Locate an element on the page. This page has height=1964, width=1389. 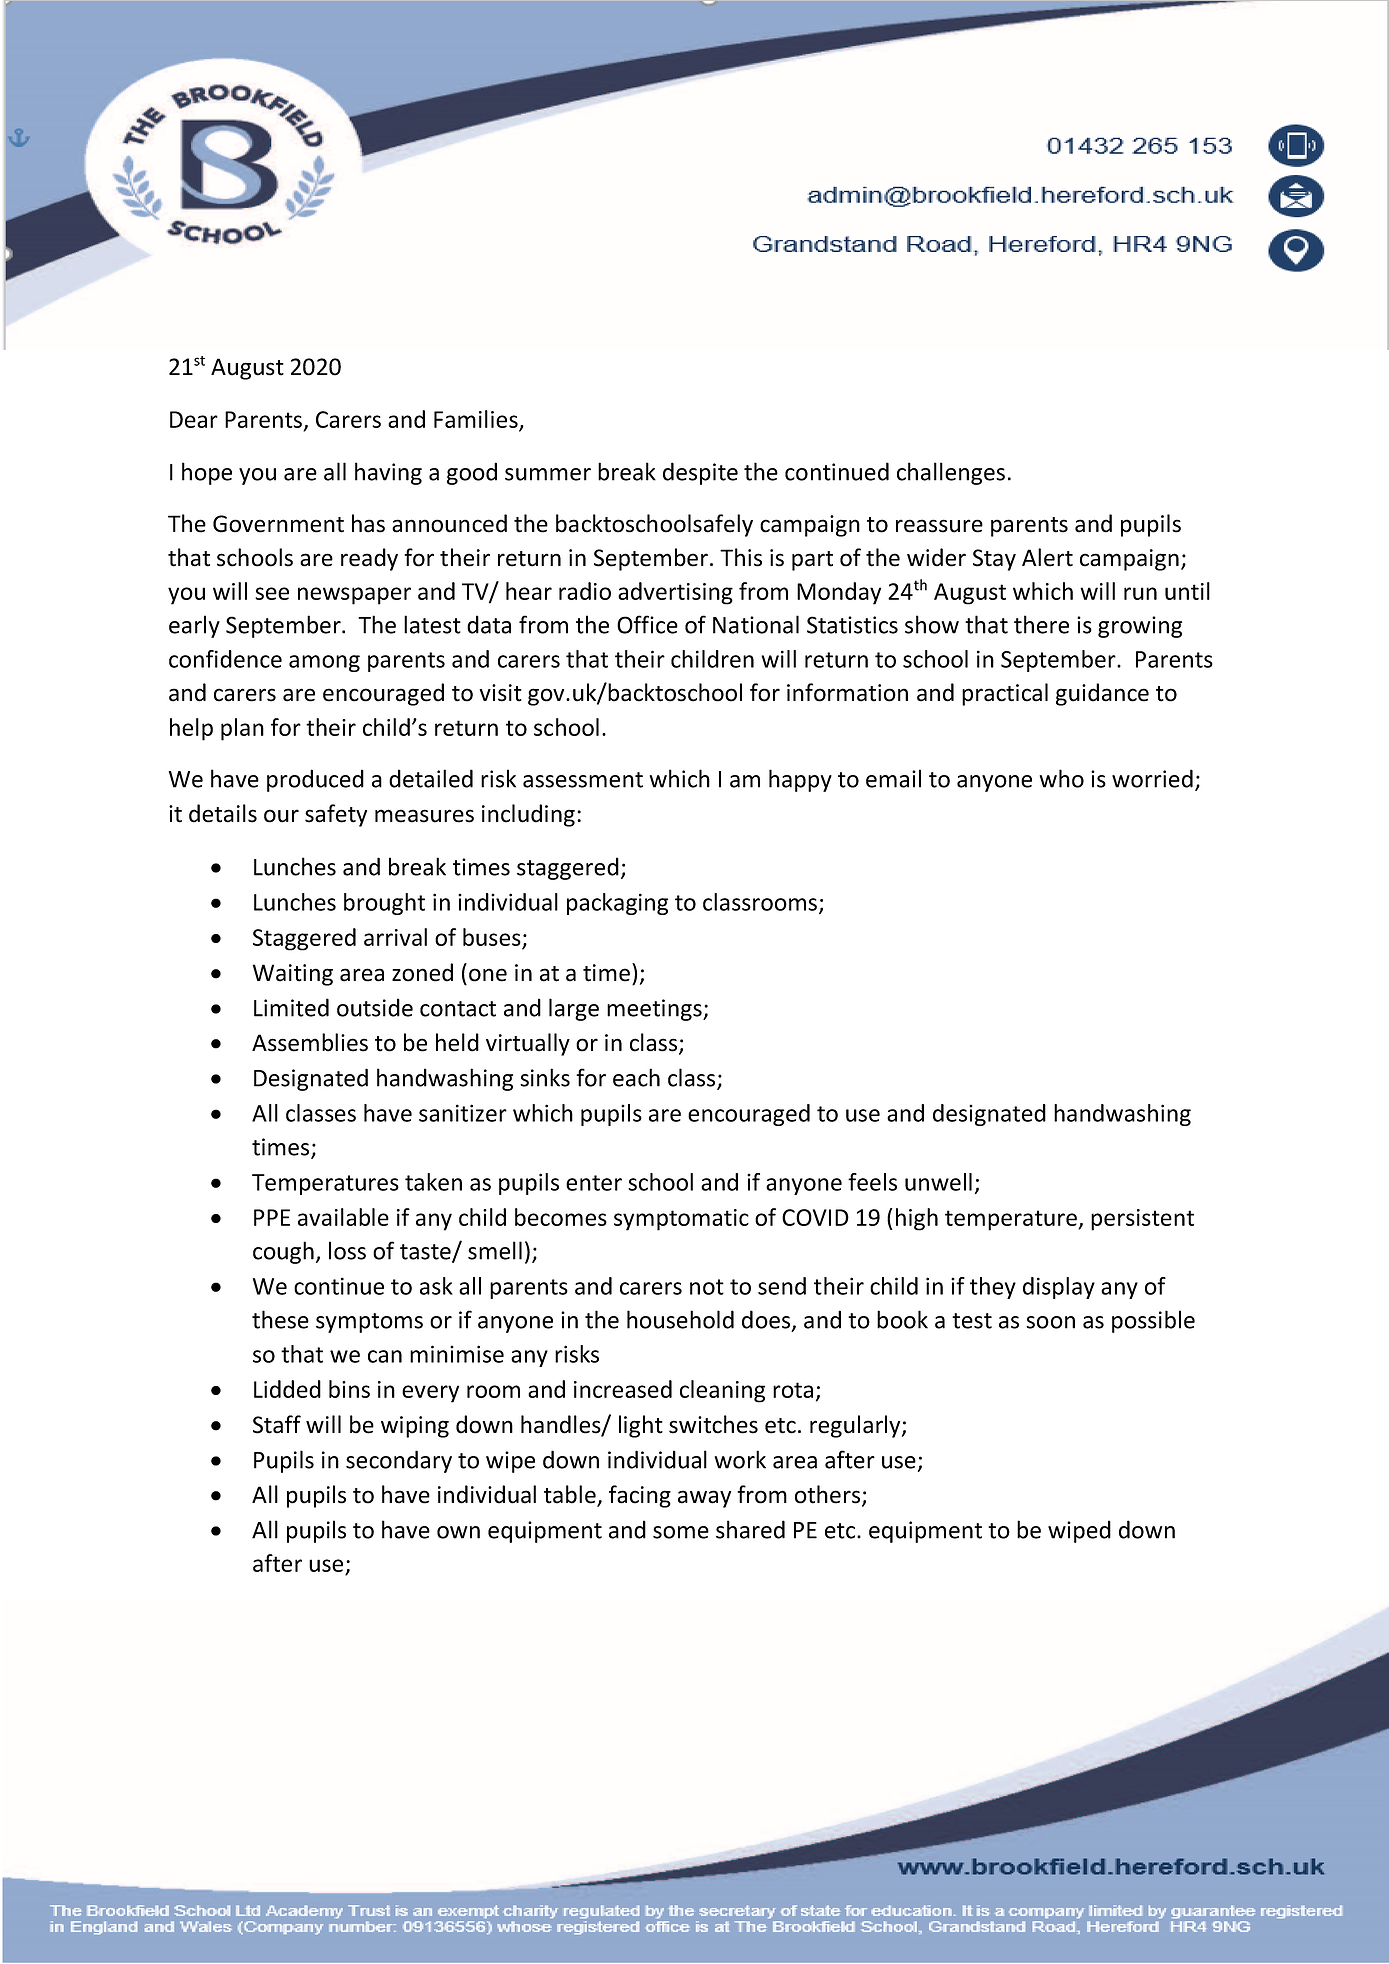
challenges is located at coordinates (951, 473).
